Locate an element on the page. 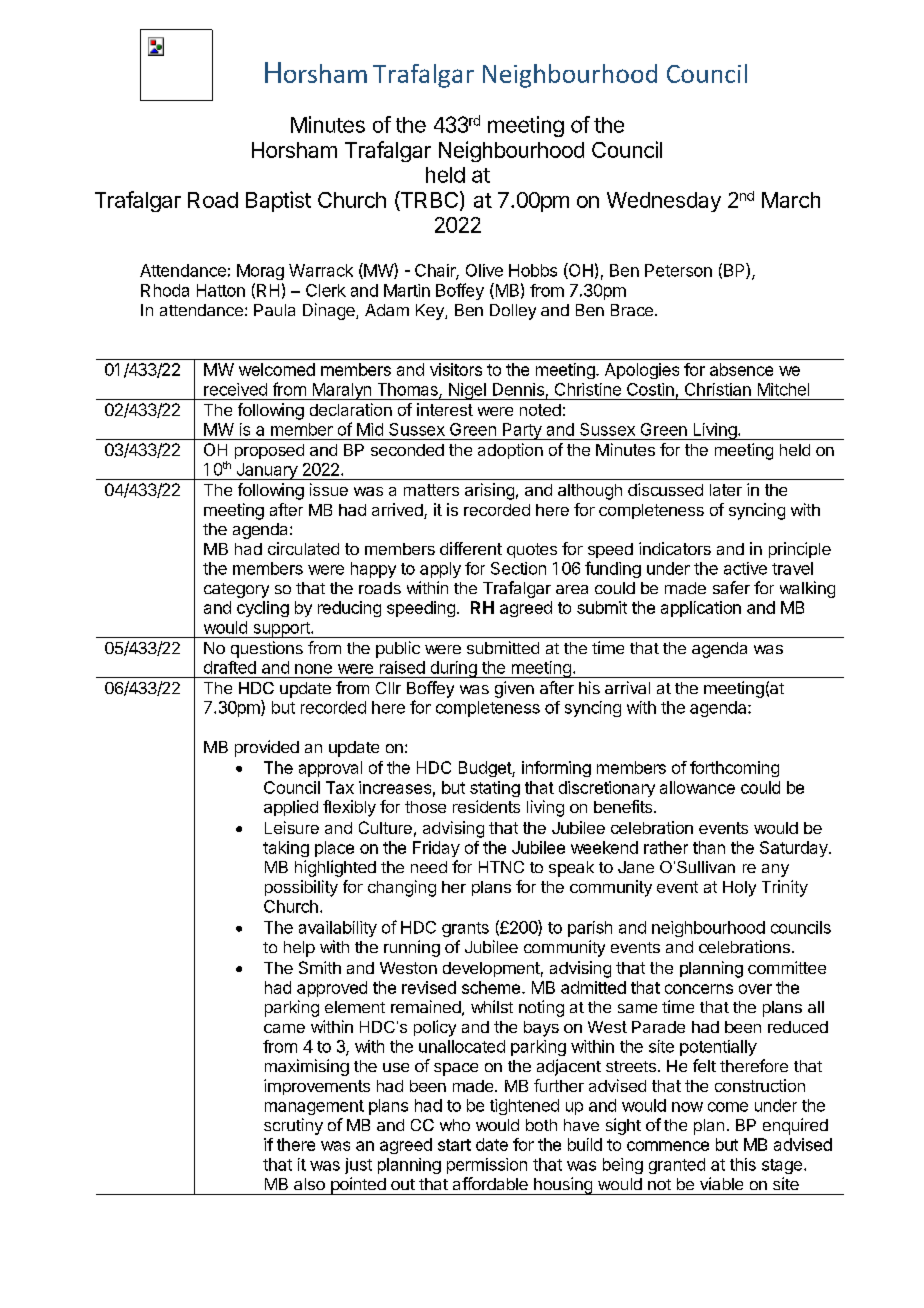 The height and width of the document is (1308, 924). different is located at coordinates (471, 548).
